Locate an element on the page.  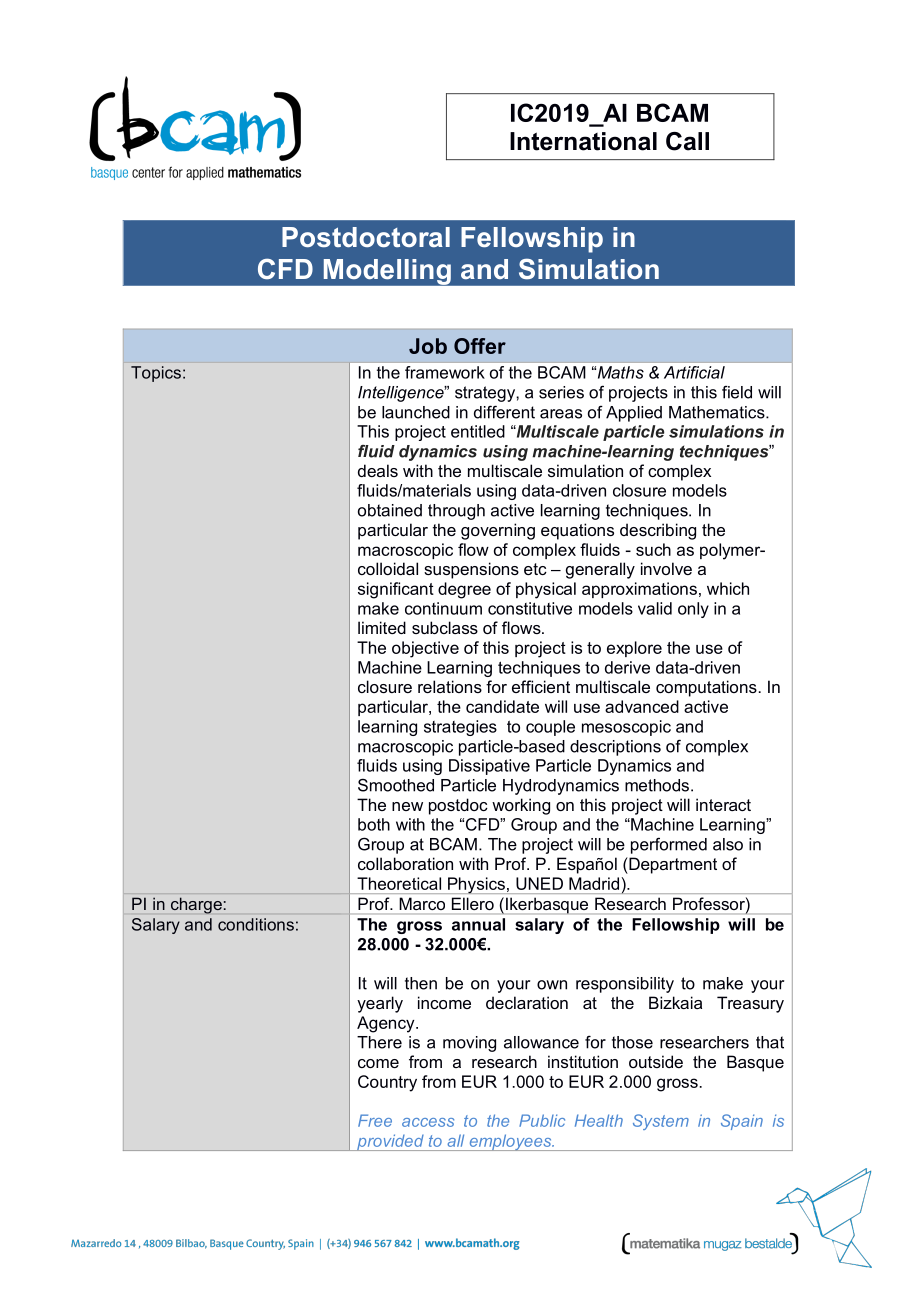
Call is located at coordinates (687, 141).
